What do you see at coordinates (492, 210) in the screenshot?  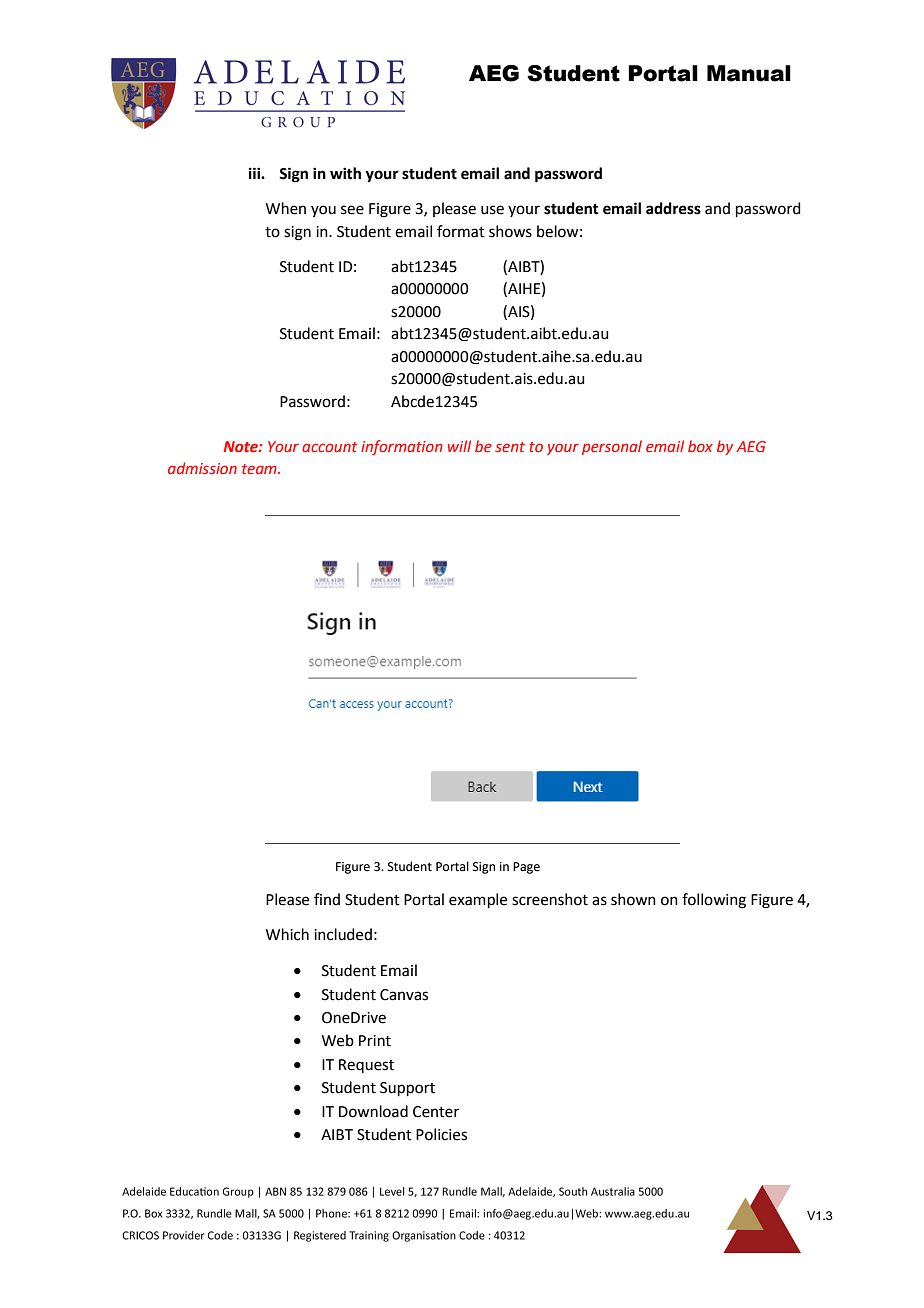 I see `use` at bounding box center [492, 210].
